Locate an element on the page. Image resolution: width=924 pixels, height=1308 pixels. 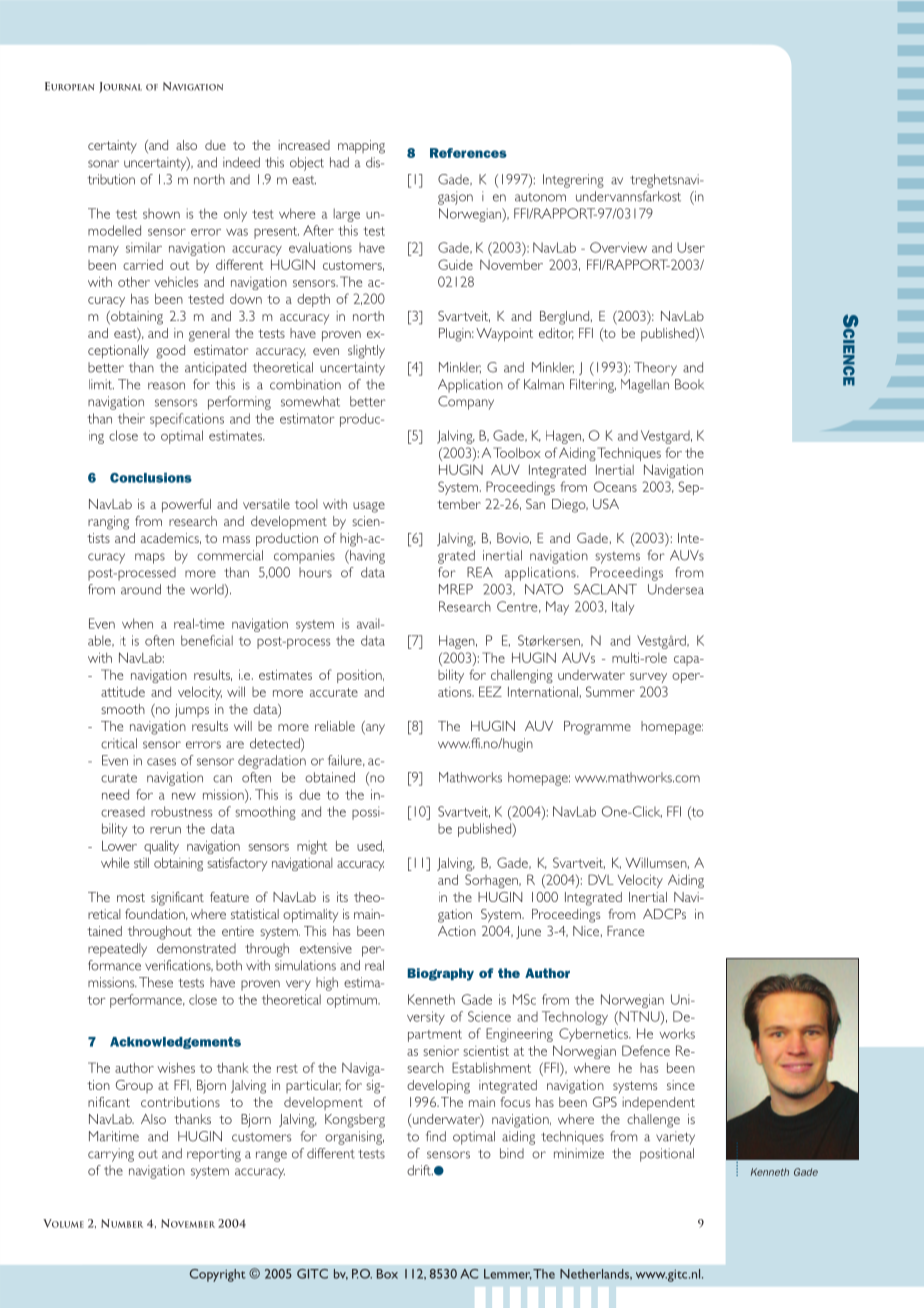
mapping is located at coordinates (361, 147).
